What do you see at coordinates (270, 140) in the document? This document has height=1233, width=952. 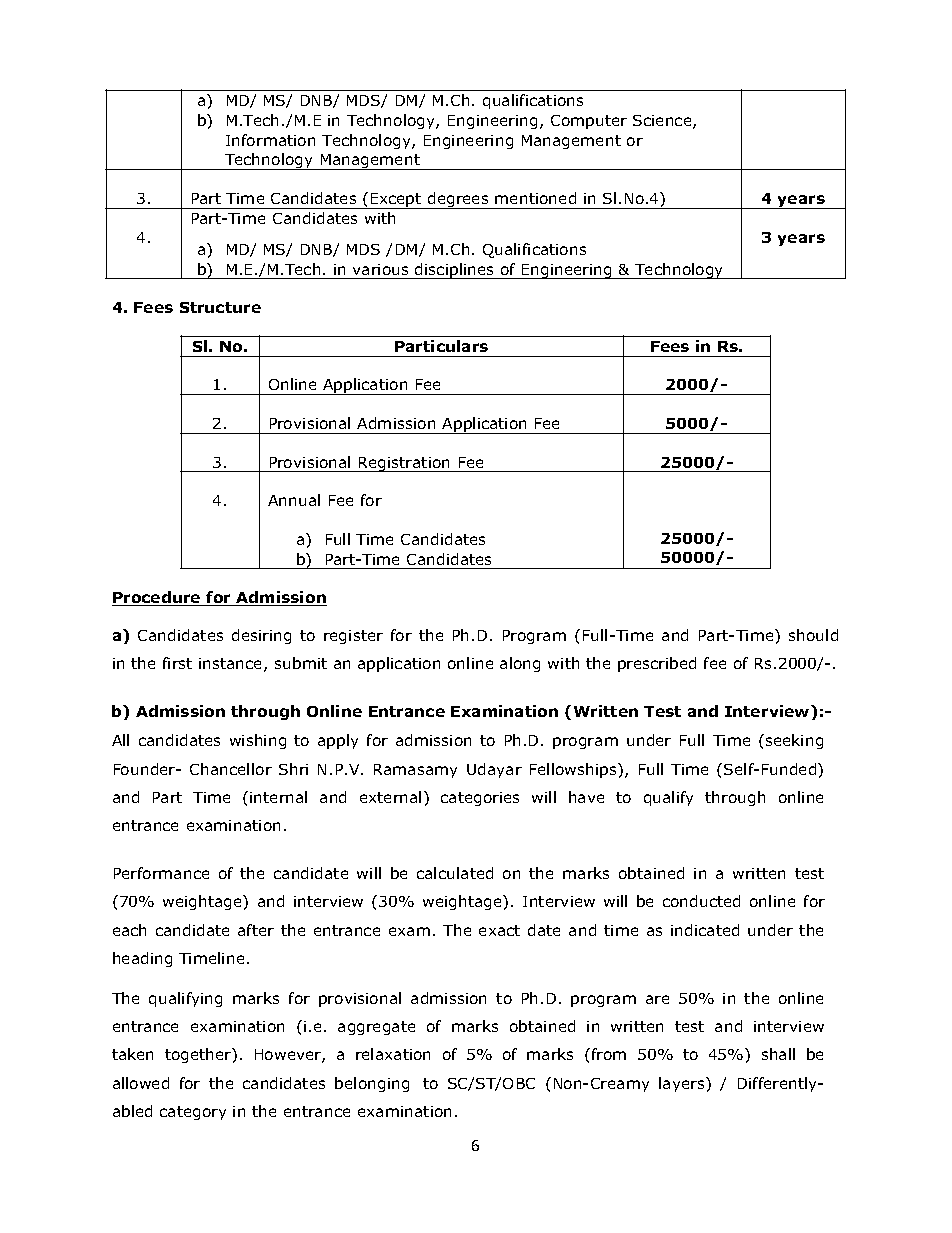 I see `Information` at bounding box center [270, 140].
